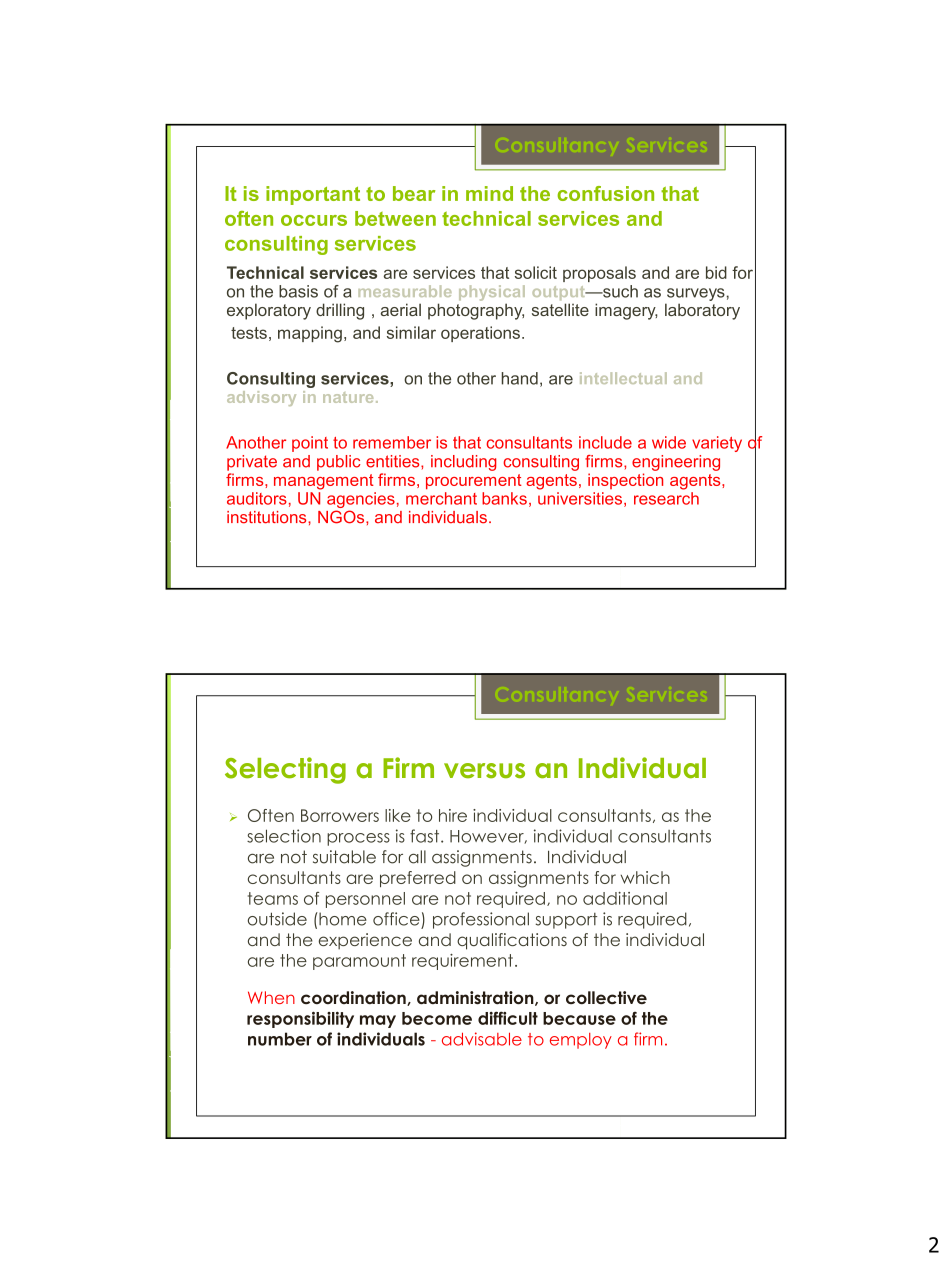  I want to click on occurs, so click(314, 220).
